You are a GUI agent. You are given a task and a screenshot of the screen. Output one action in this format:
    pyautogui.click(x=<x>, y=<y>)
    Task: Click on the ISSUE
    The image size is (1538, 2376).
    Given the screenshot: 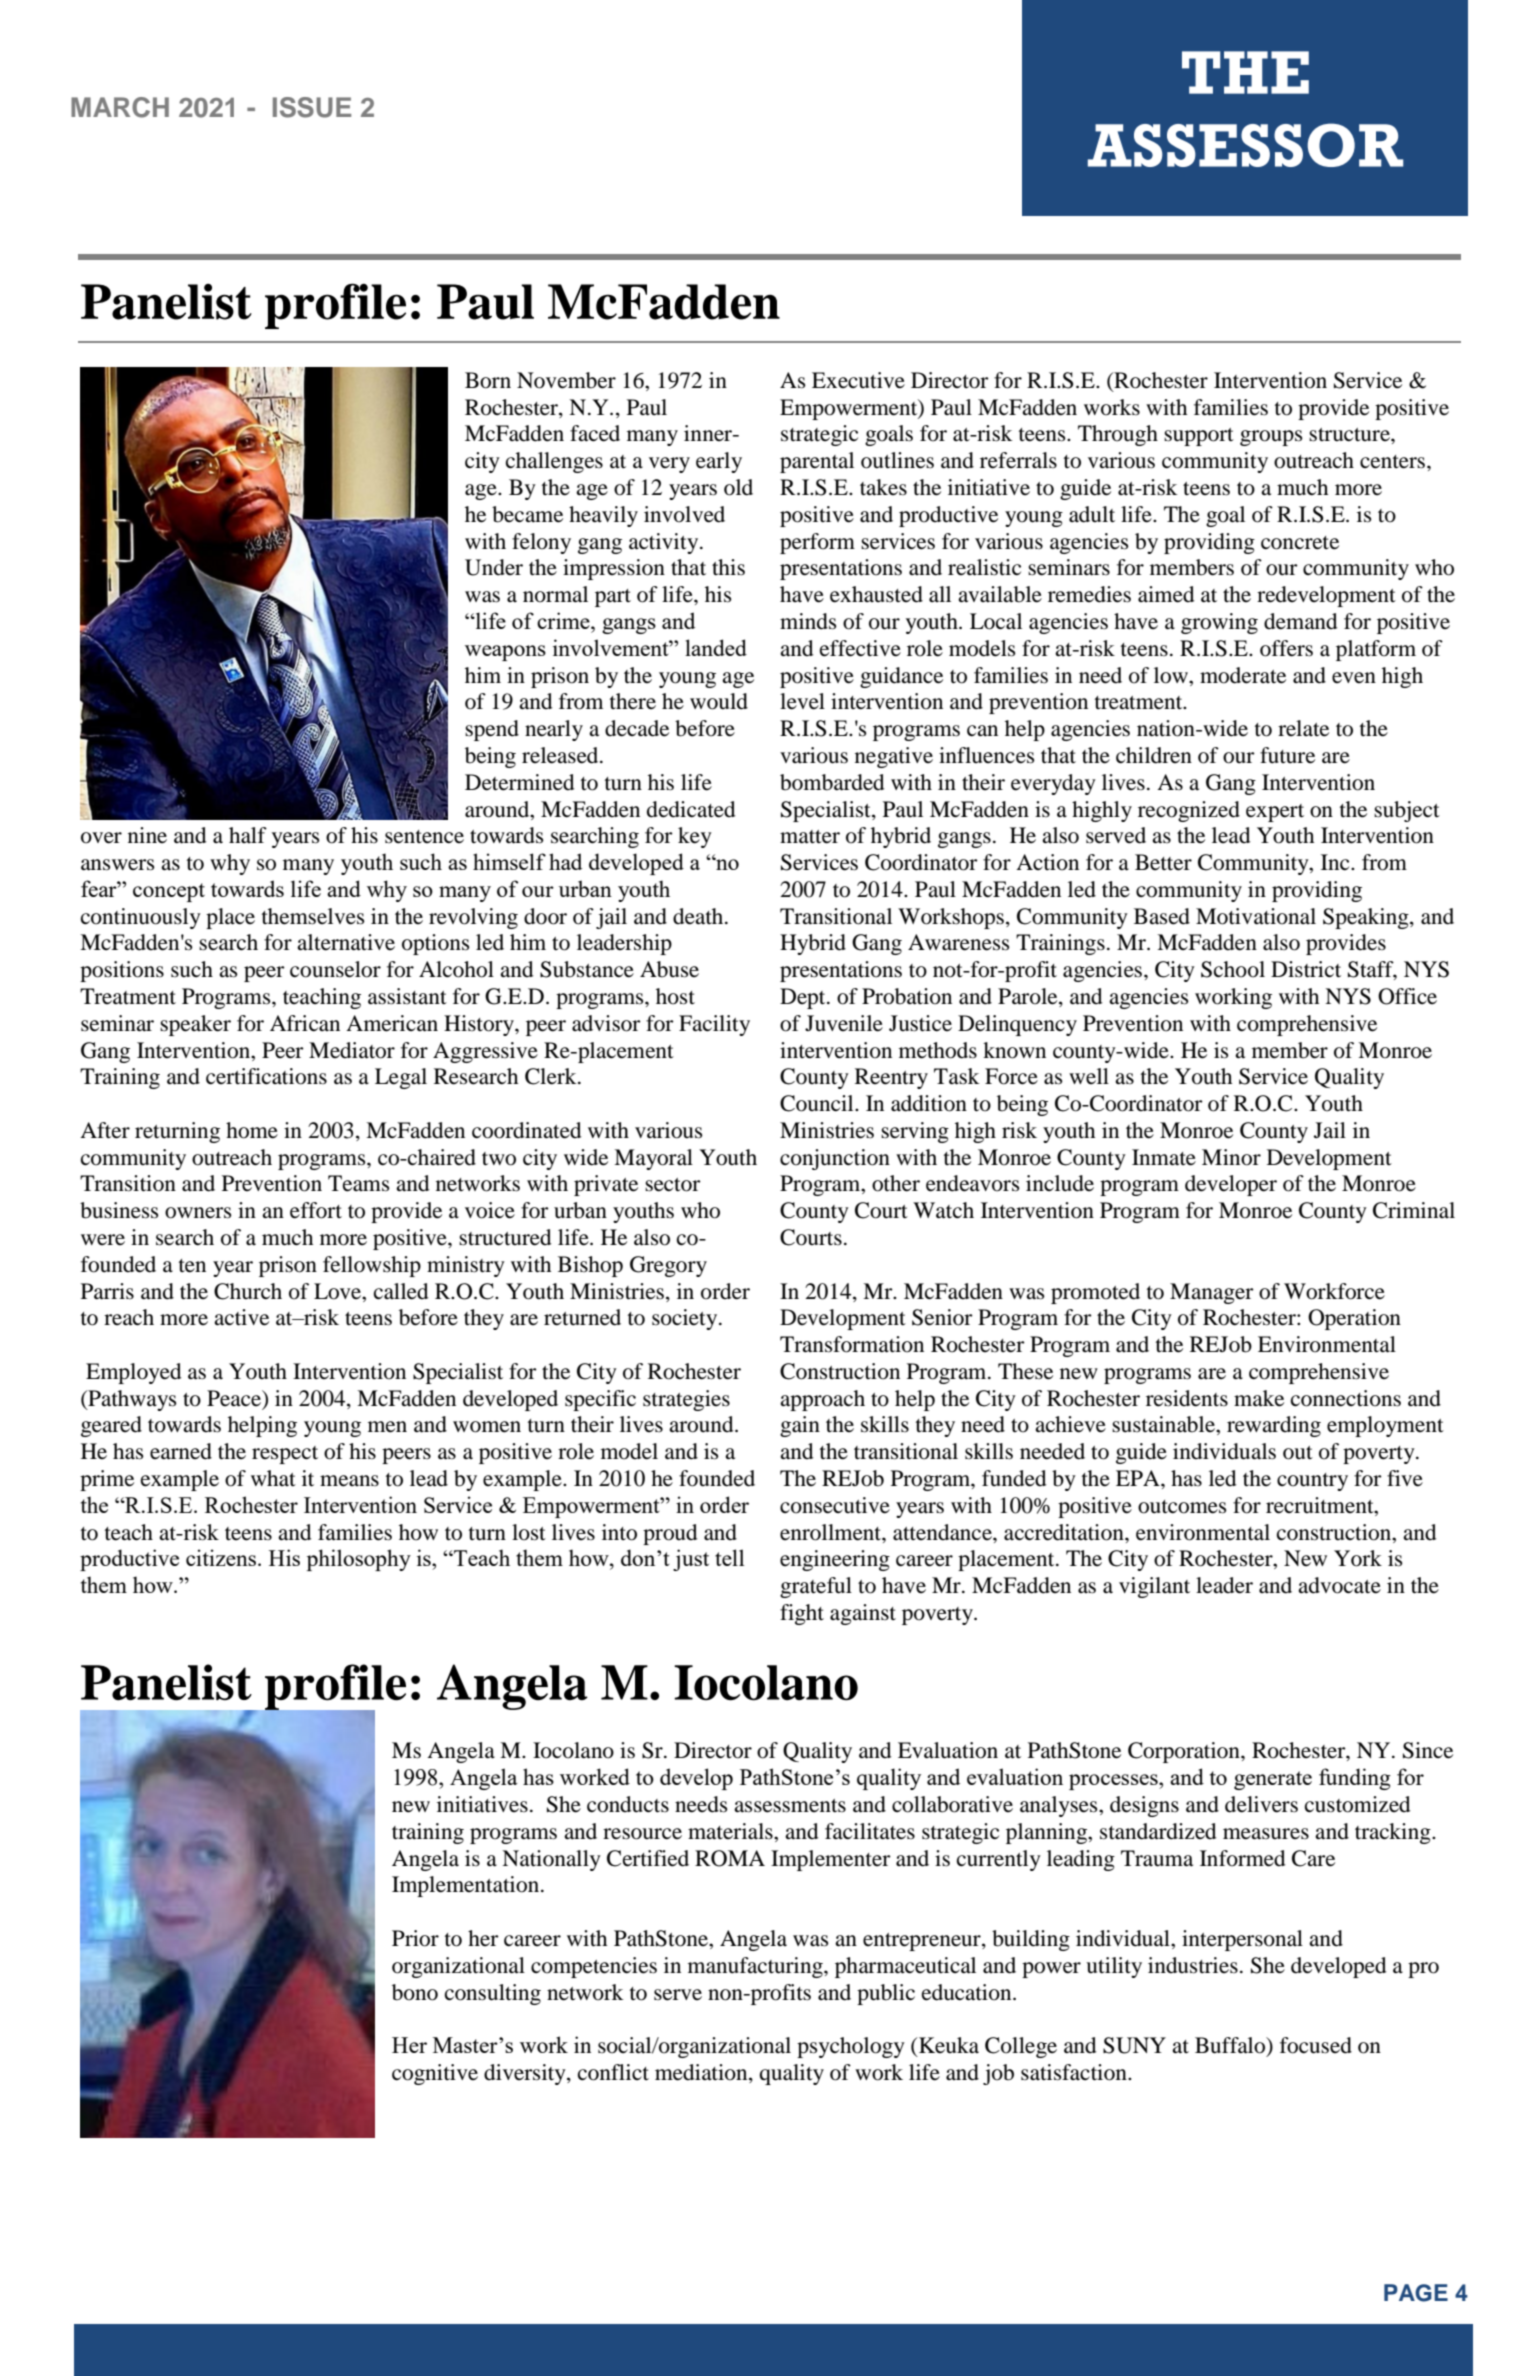 What is the action you would take?
    pyautogui.click(x=312, y=107)
